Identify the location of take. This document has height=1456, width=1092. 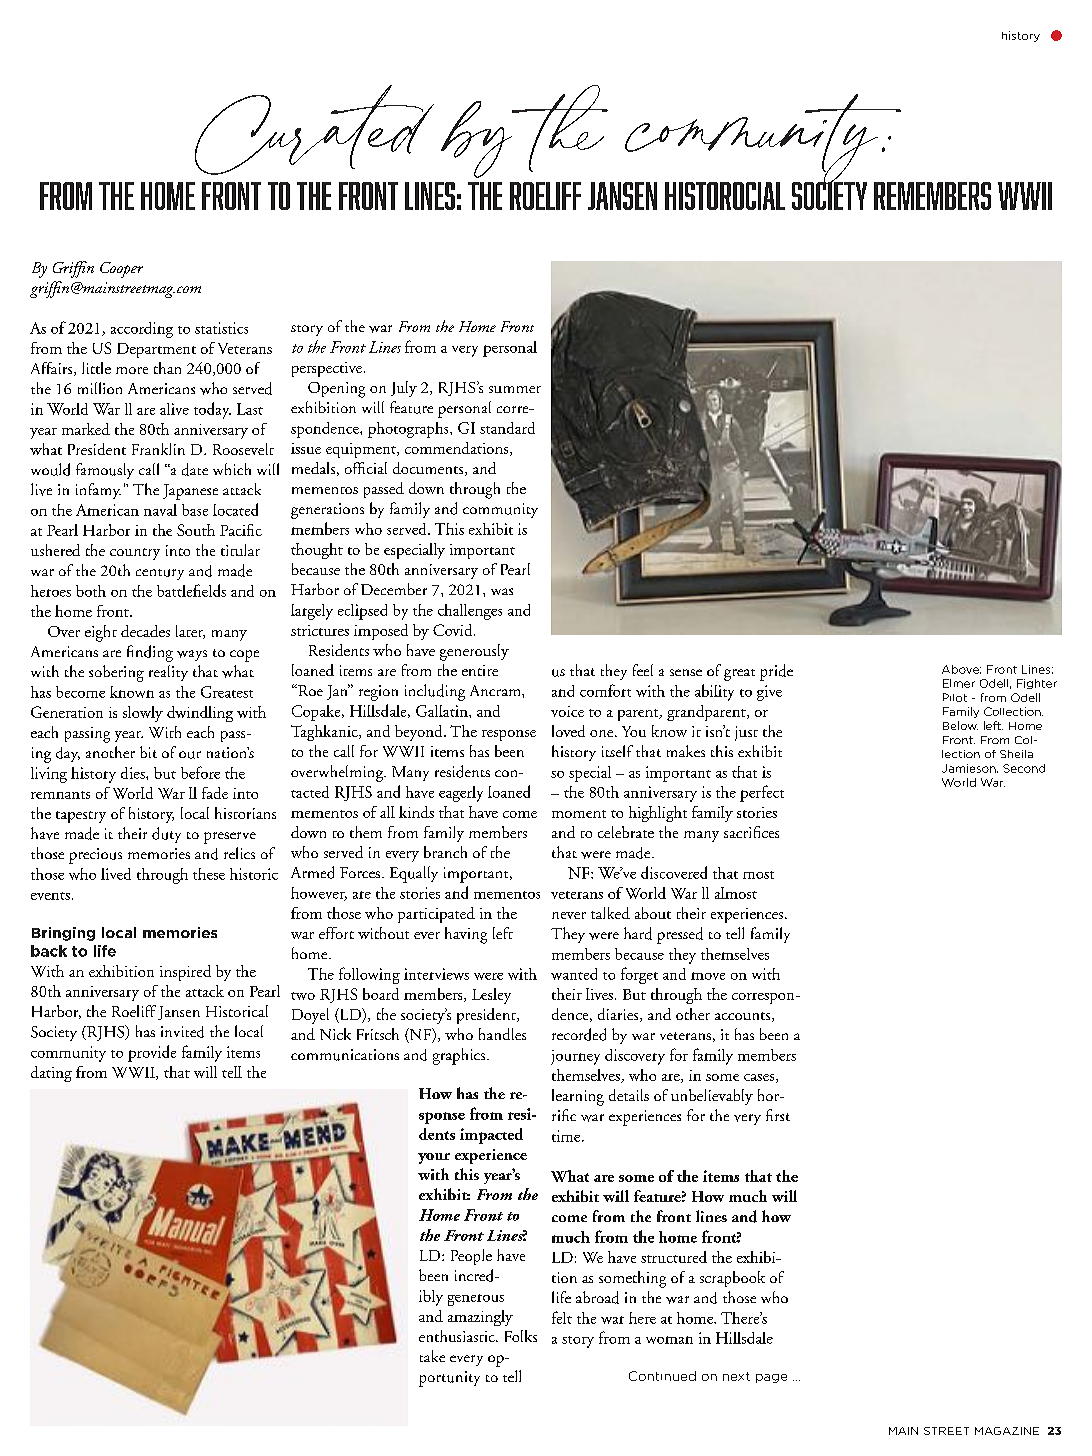
(432, 1356).
